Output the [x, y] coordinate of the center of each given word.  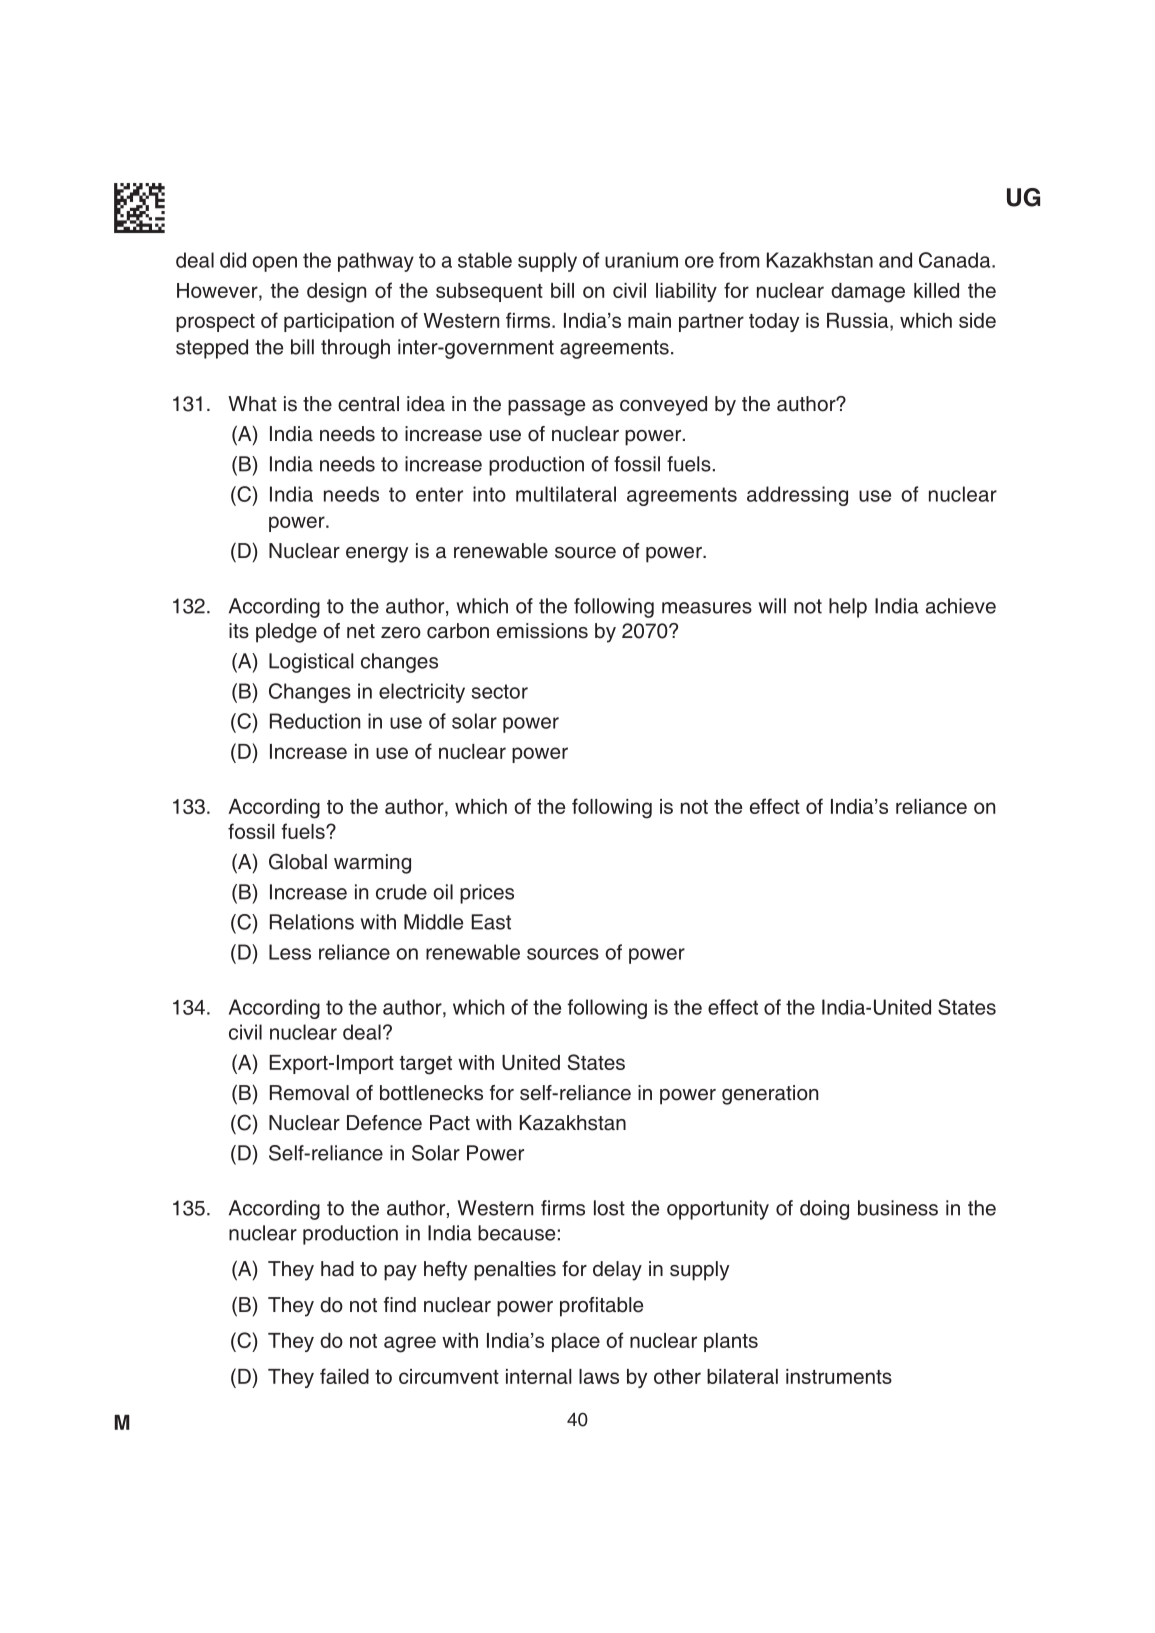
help [848, 608]
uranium [641, 260]
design [336, 293]
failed [344, 1376]
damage [868, 293]
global [298, 861]
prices [487, 894]
